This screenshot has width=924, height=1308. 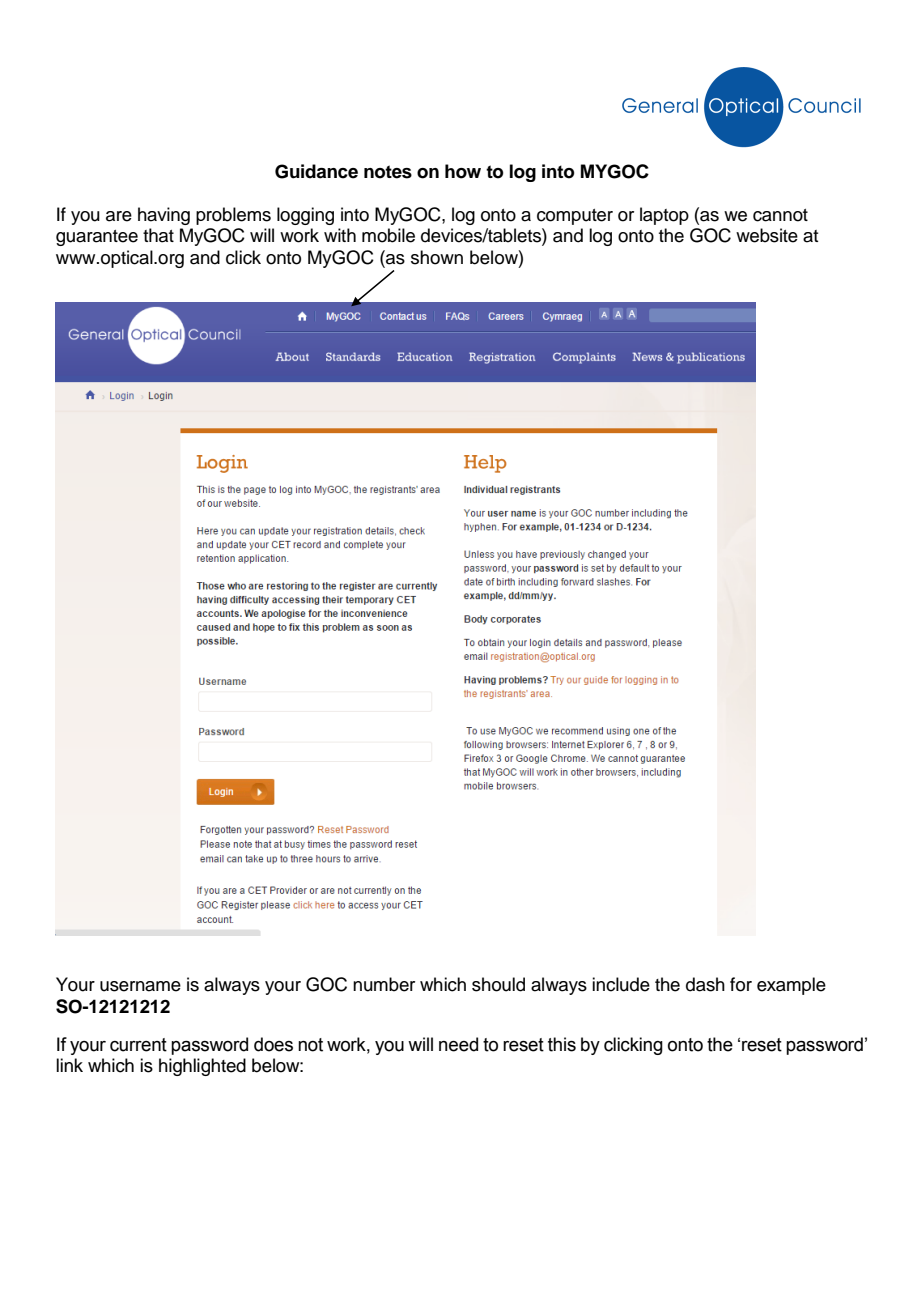 What do you see at coordinates (437, 257) in the screenshot?
I see `shown` at bounding box center [437, 257].
